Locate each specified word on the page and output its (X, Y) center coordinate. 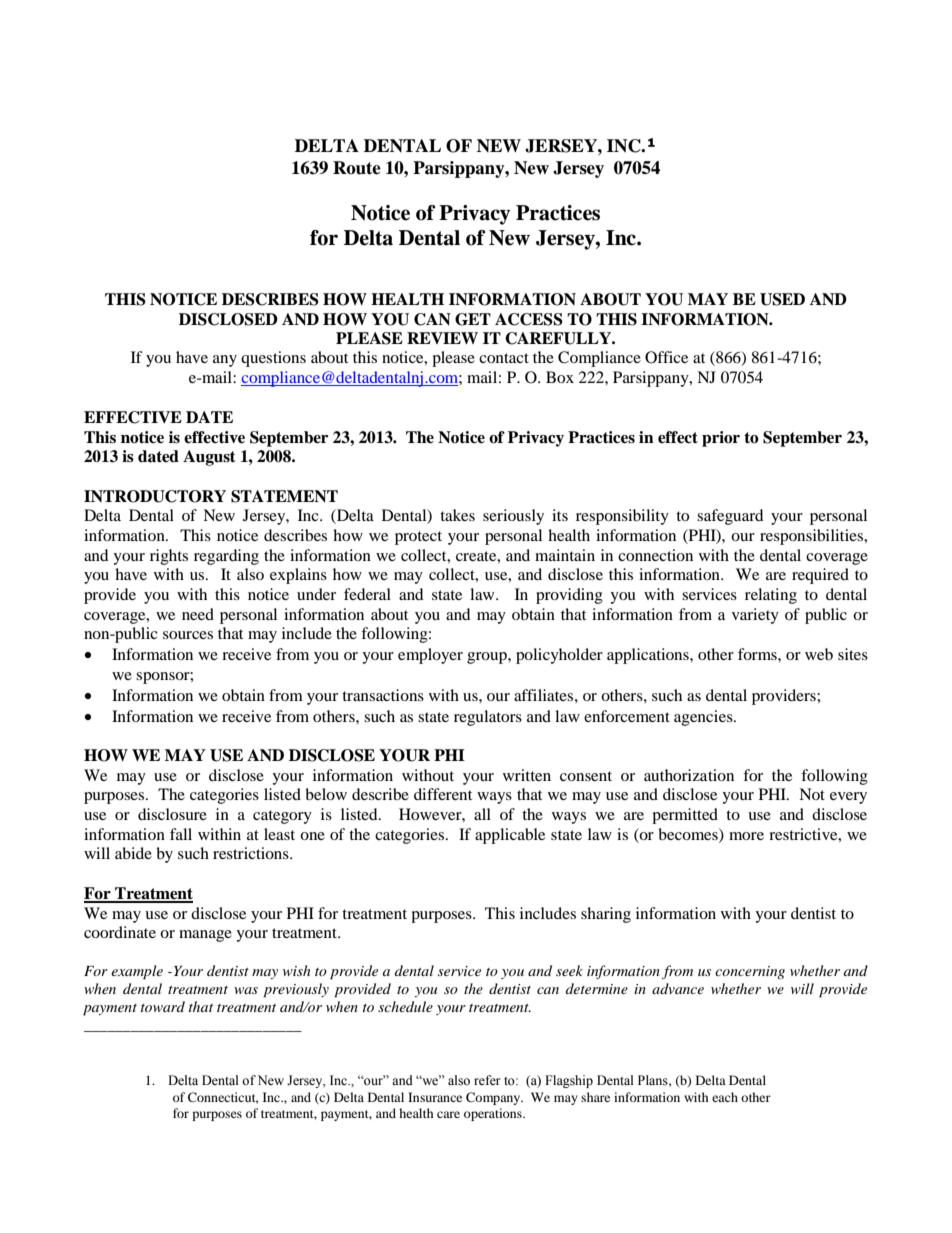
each (725, 1097)
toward (163, 1006)
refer (487, 1080)
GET (473, 319)
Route (357, 168)
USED (782, 299)
